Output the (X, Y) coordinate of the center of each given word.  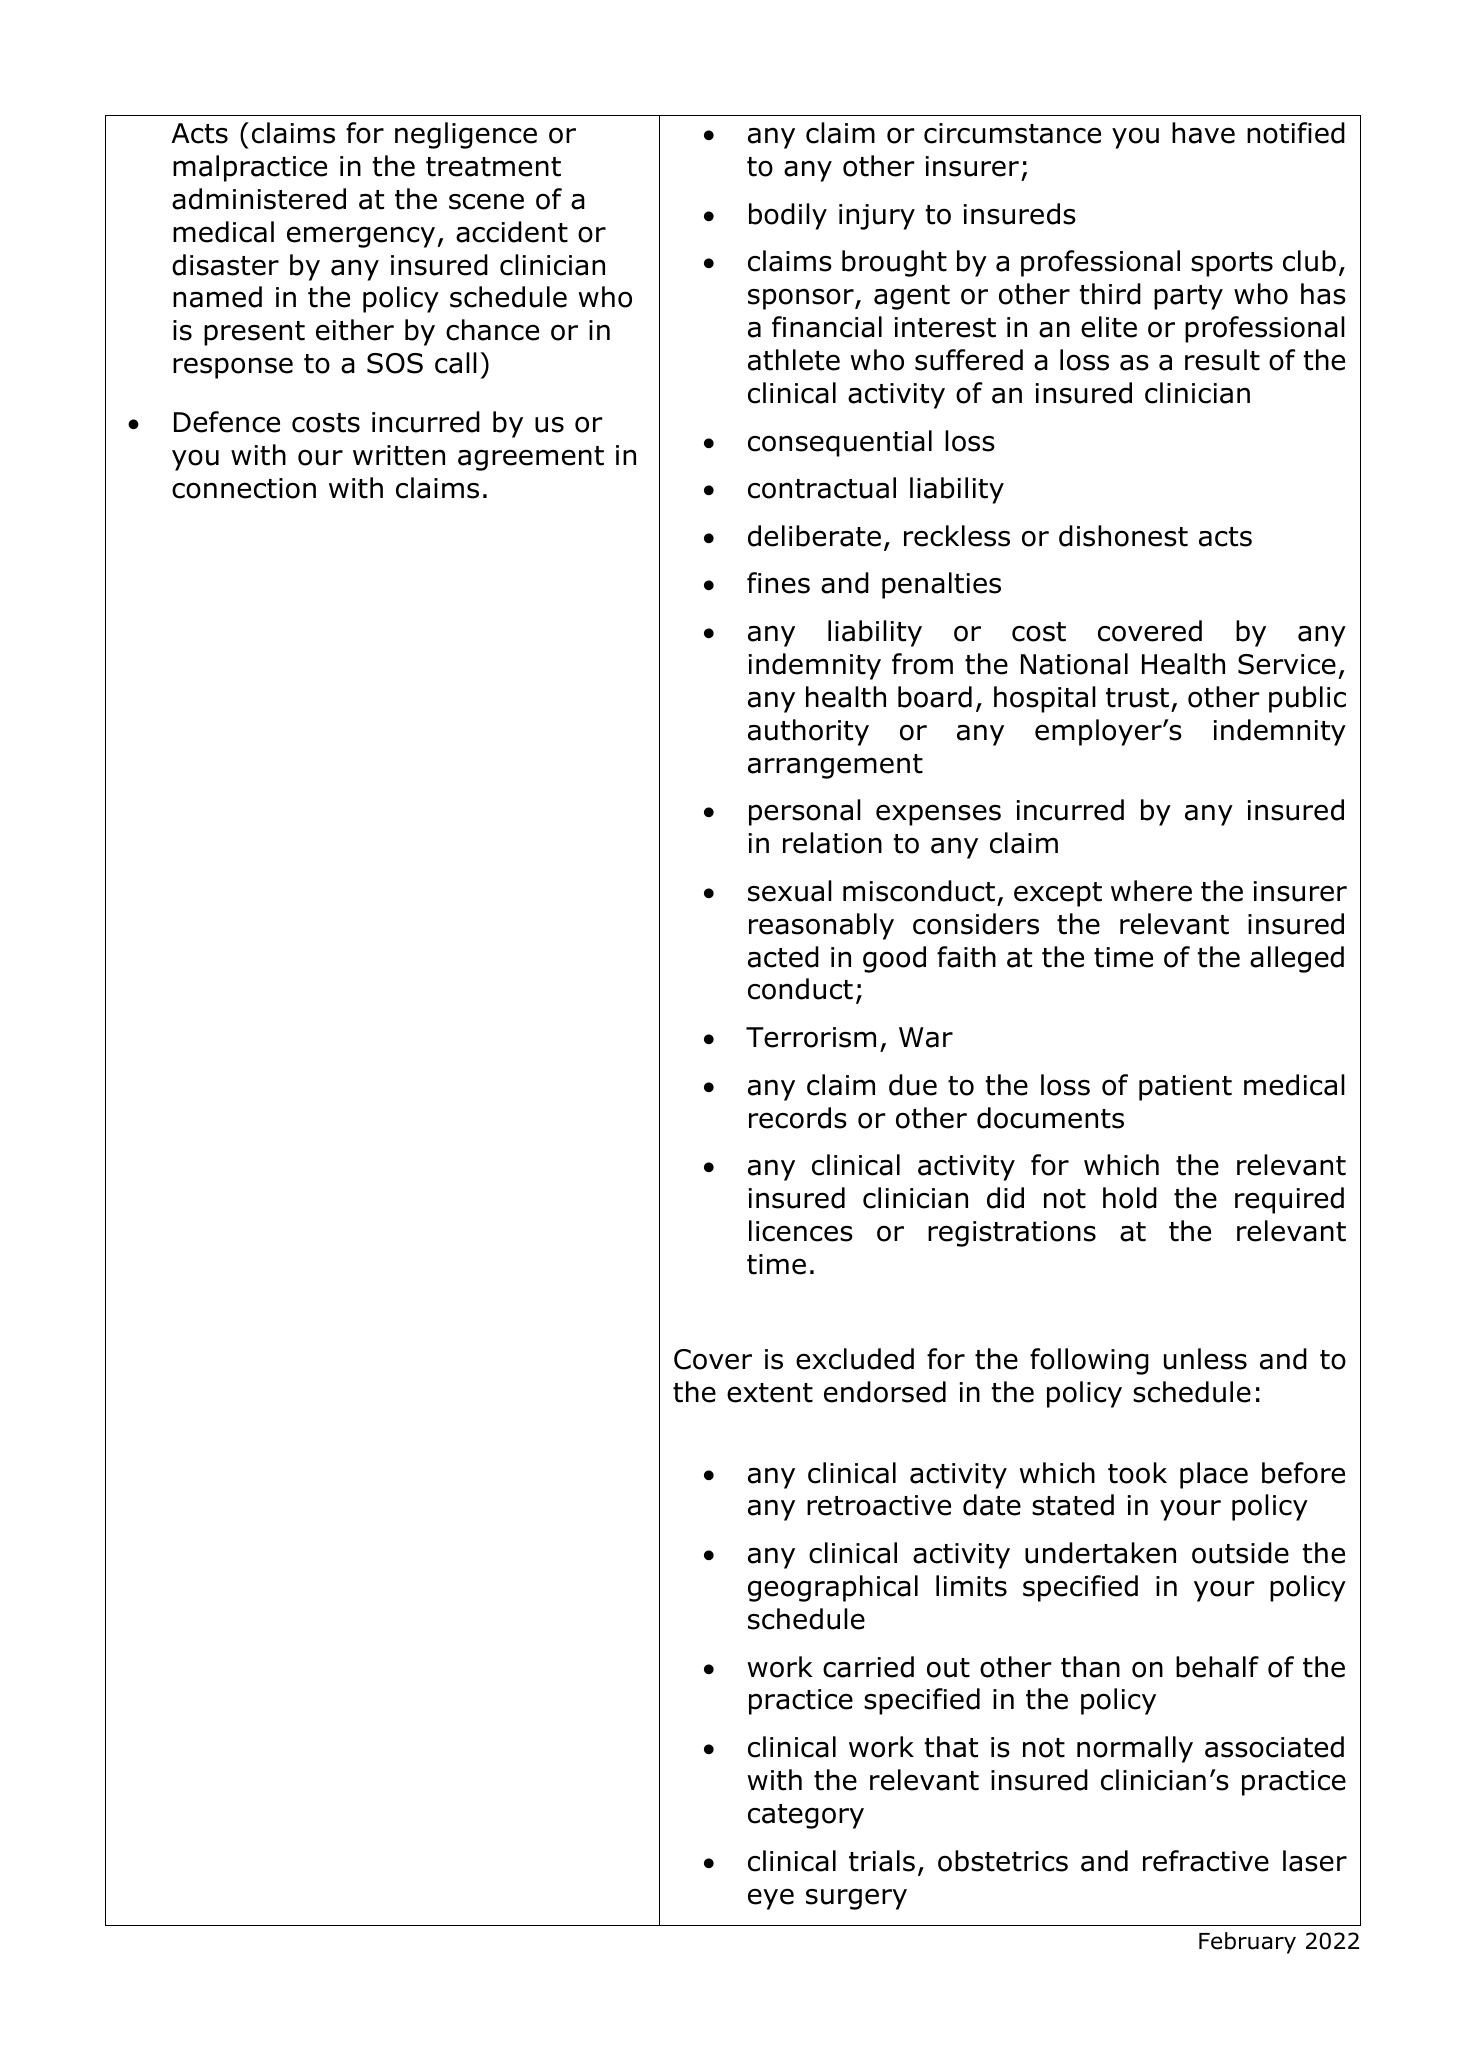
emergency (361, 237)
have (1203, 133)
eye (771, 1899)
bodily (788, 216)
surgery (856, 1899)
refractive (1206, 1861)
